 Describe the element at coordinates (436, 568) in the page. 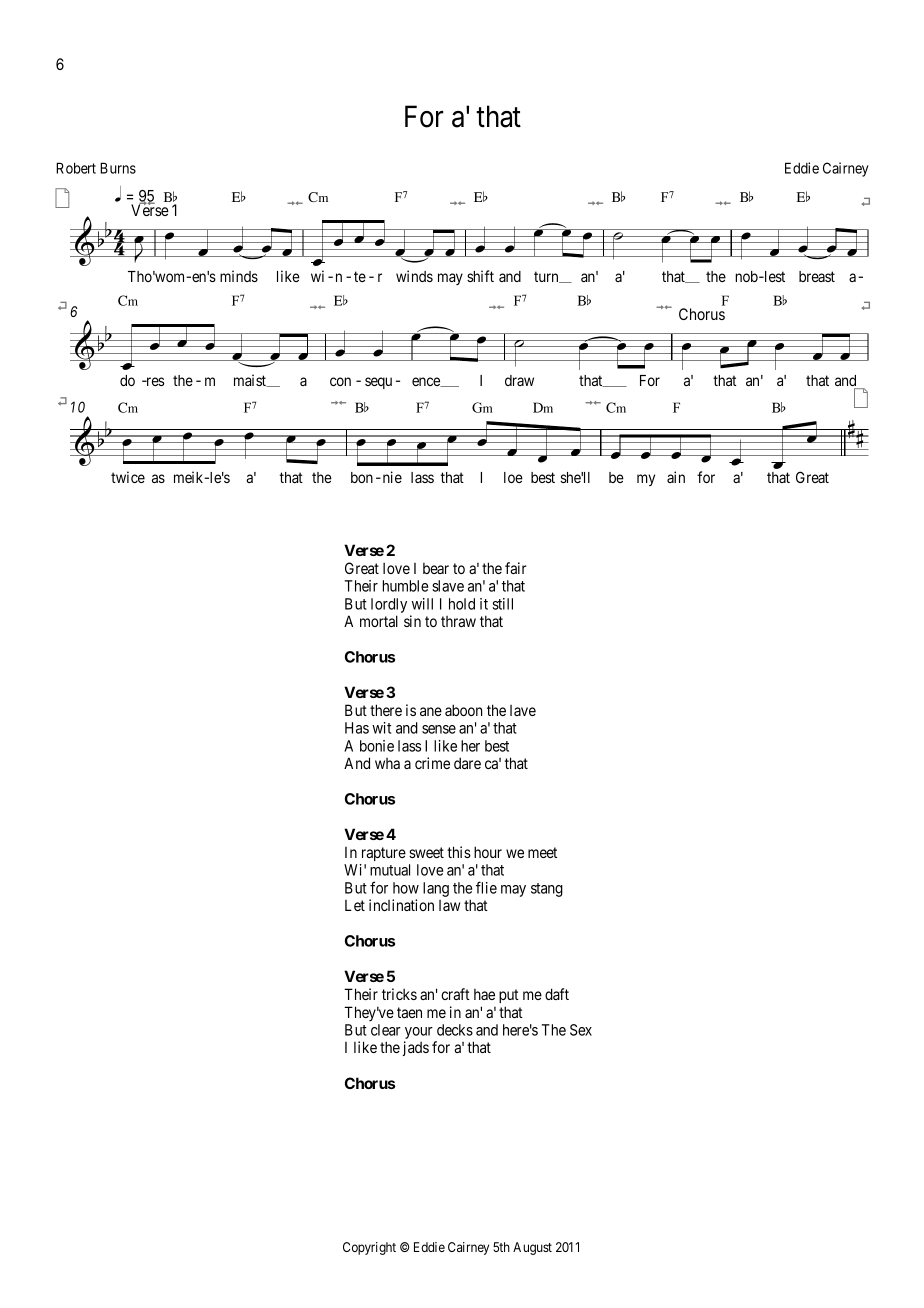

I see `bear` at that location.
